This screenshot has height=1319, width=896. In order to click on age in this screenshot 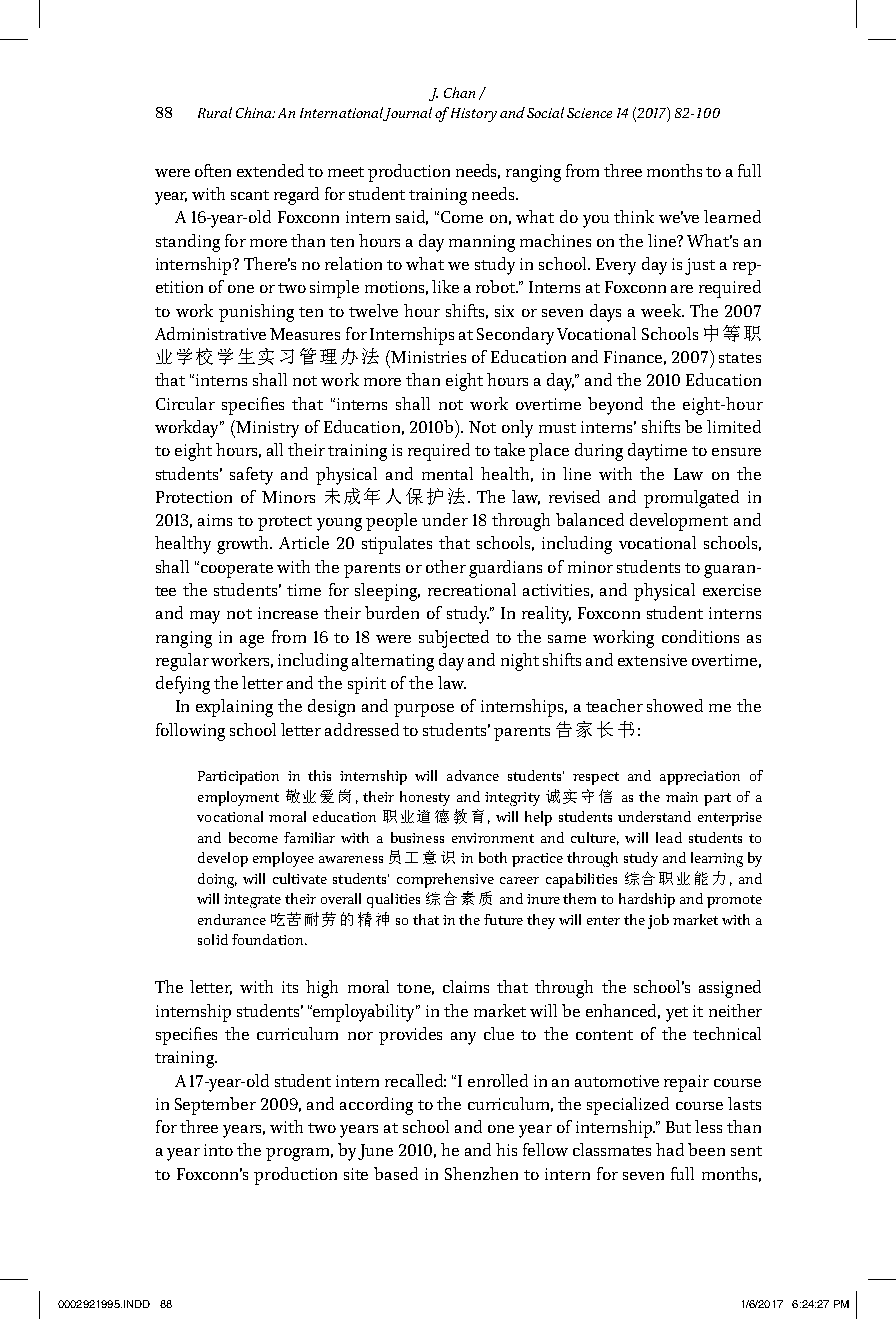, I will do `click(252, 641)`.
